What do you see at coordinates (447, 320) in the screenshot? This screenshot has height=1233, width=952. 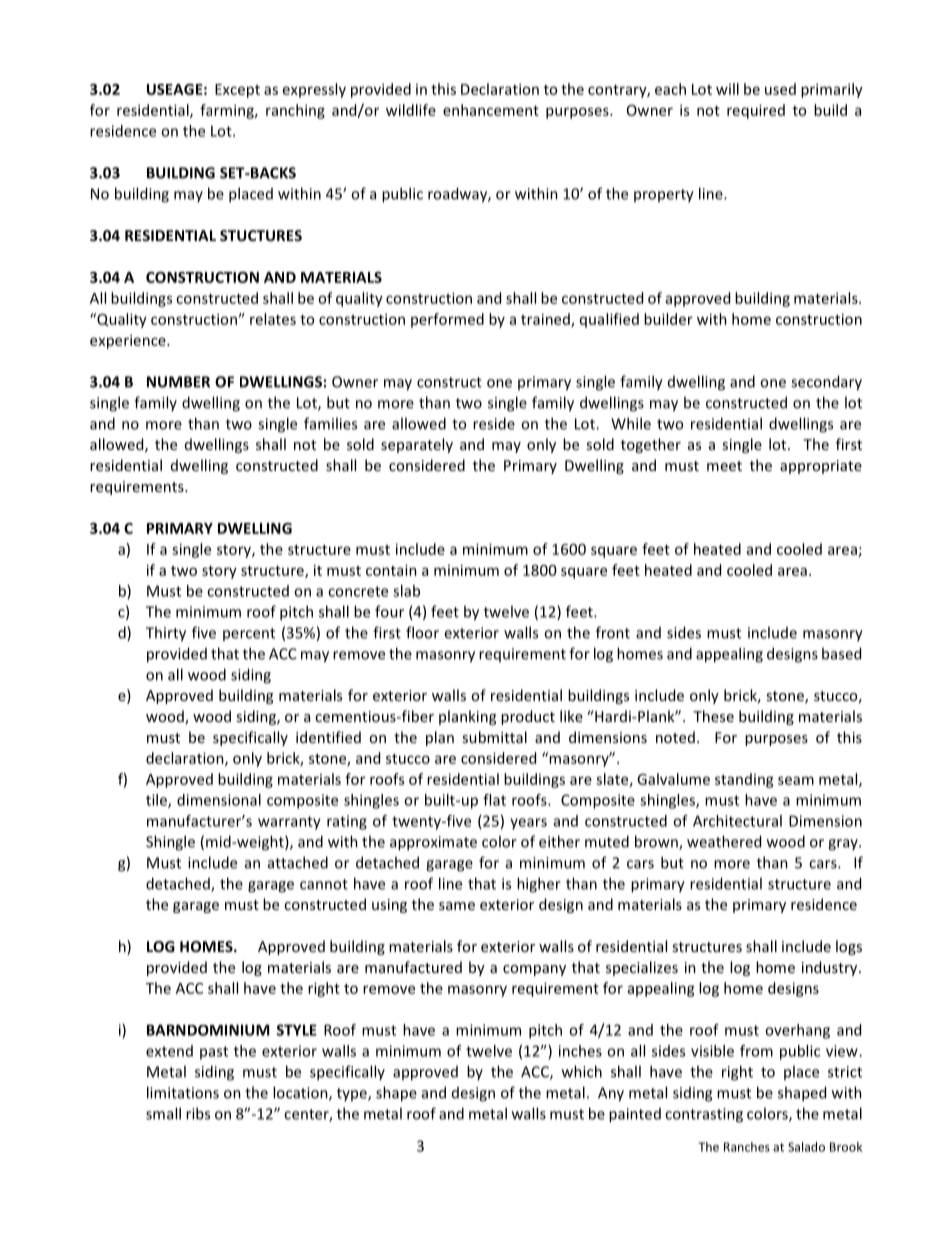 I see `performed` at bounding box center [447, 320].
